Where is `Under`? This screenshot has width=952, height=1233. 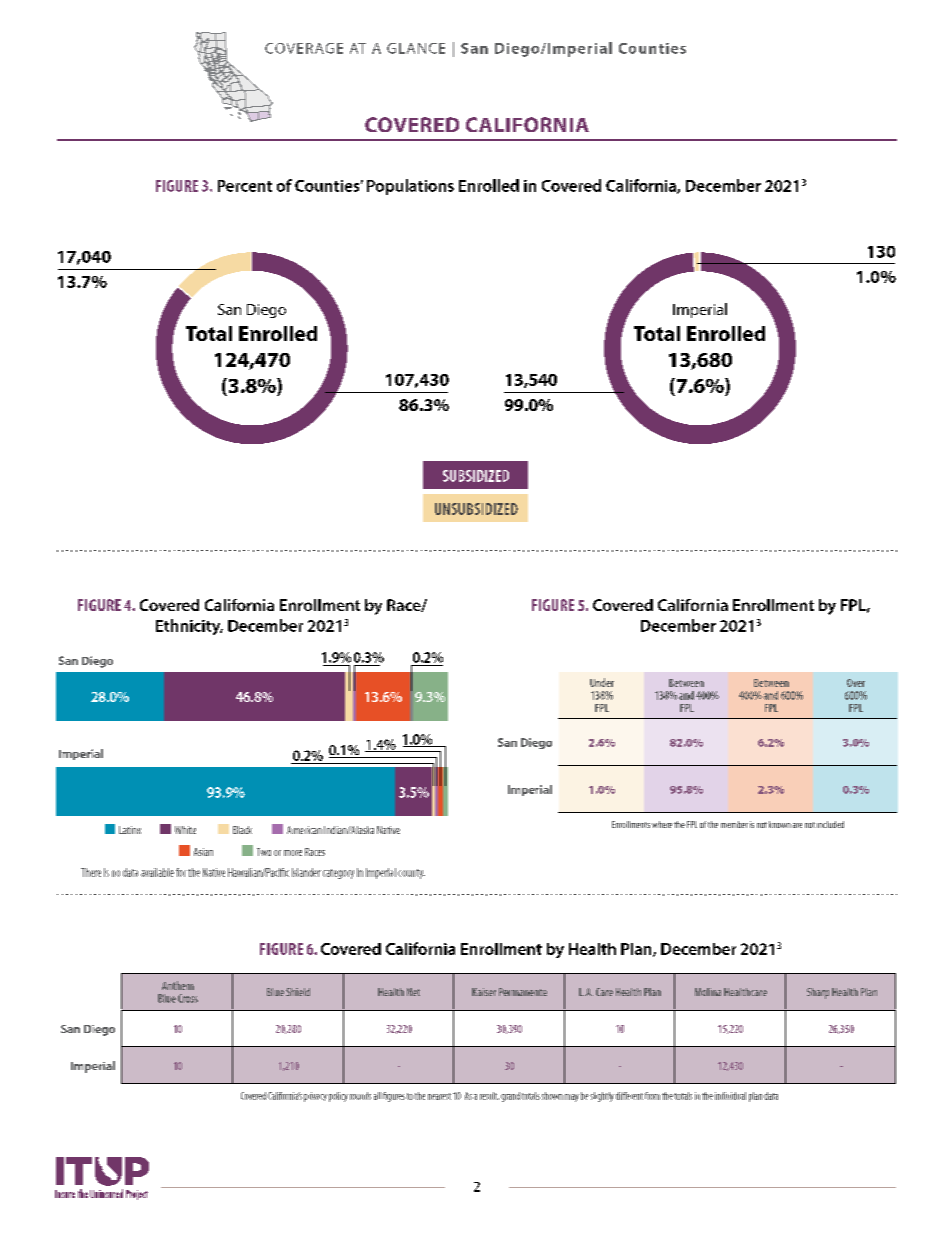
Under is located at coordinates (602, 682).
